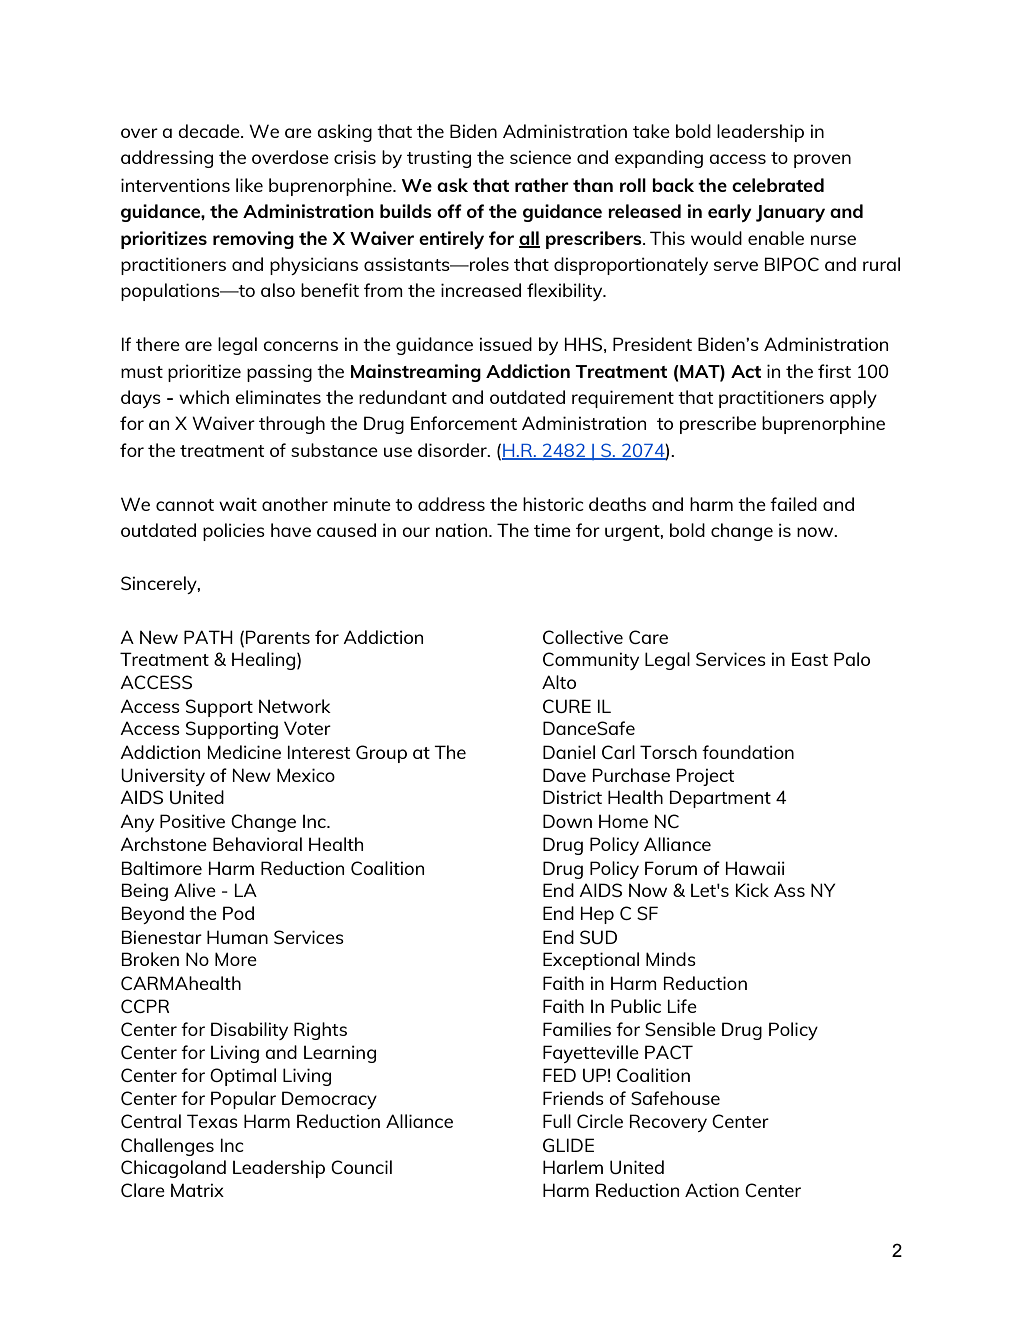  Describe the element at coordinates (238, 504) in the document. I see `wait` at that location.
